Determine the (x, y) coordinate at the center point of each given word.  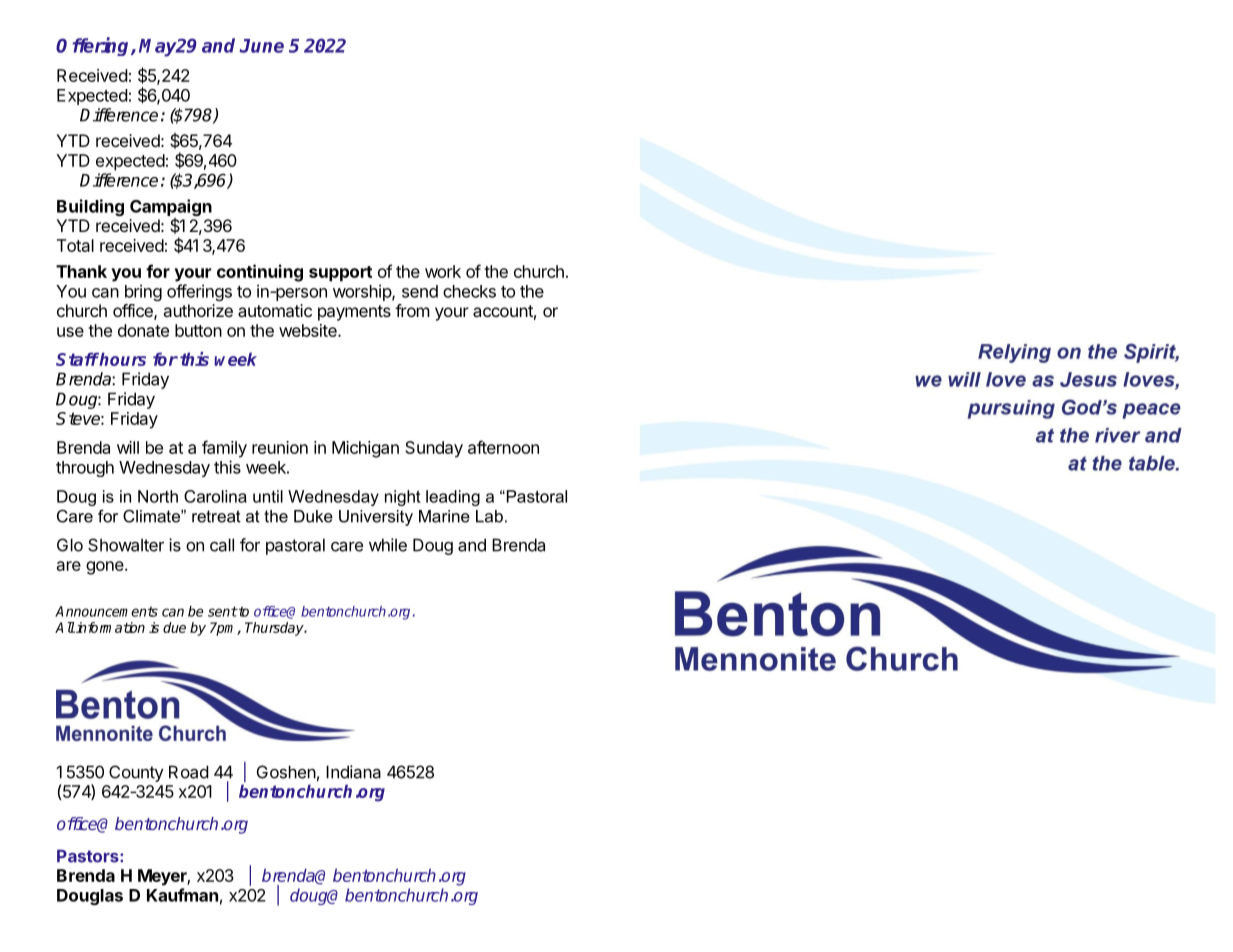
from (412, 310)
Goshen (286, 772)
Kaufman (182, 895)
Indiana (353, 772)
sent (223, 611)
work (443, 271)
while (388, 545)
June (261, 46)
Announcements (106, 611)
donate (143, 330)
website (309, 330)
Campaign (171, 209)
